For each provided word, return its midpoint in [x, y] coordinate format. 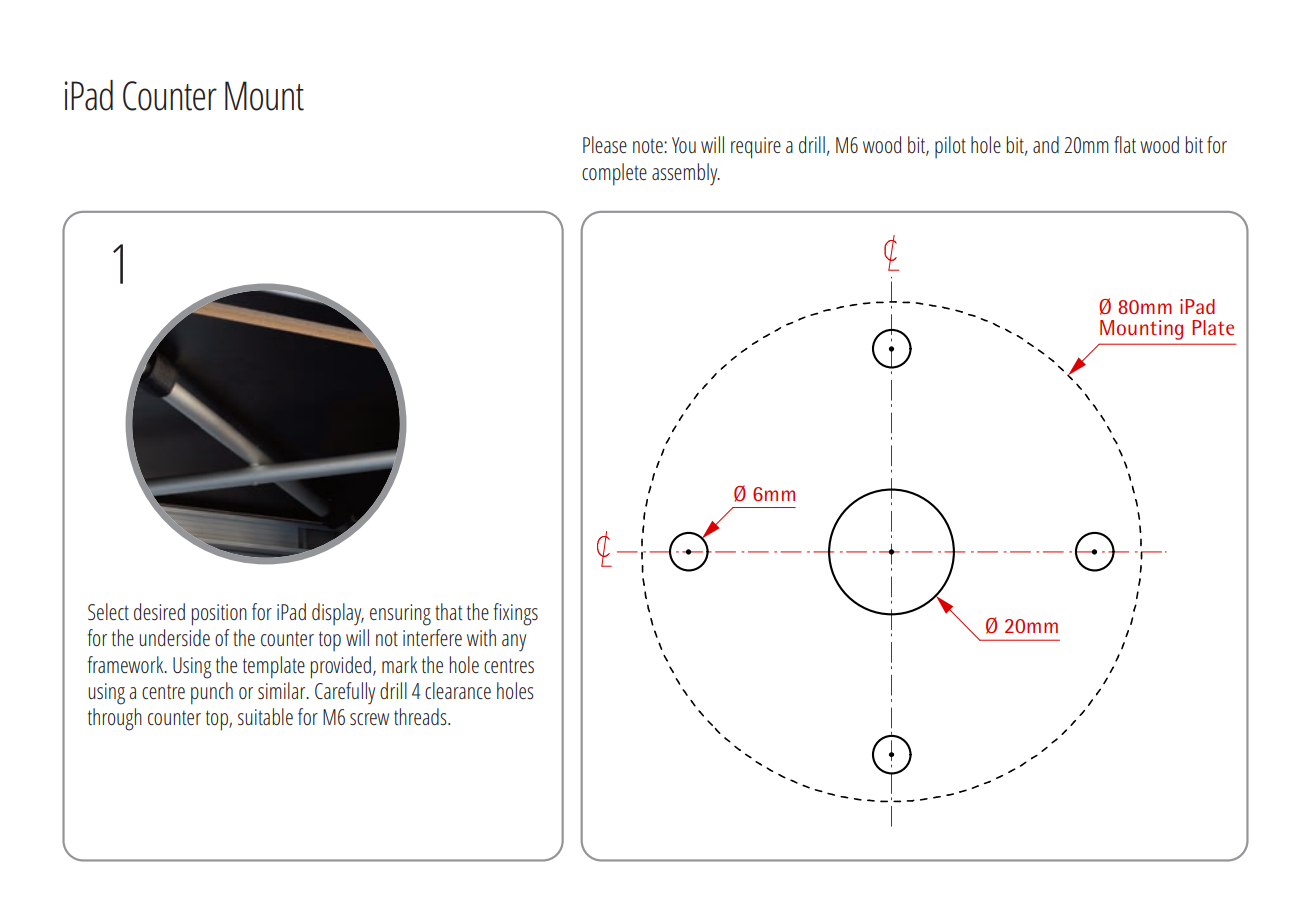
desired [159, 612]
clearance [458, 690]
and [1046, 144]
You [684, 145]
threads [421, 716]
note [649, 145]
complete [614, 174]
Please [605, 144]
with [481, 637]
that [449, 611]
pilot [950, 147]
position [219, 615]
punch [212, 693]
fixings [515, 614]
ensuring [400, 615]
